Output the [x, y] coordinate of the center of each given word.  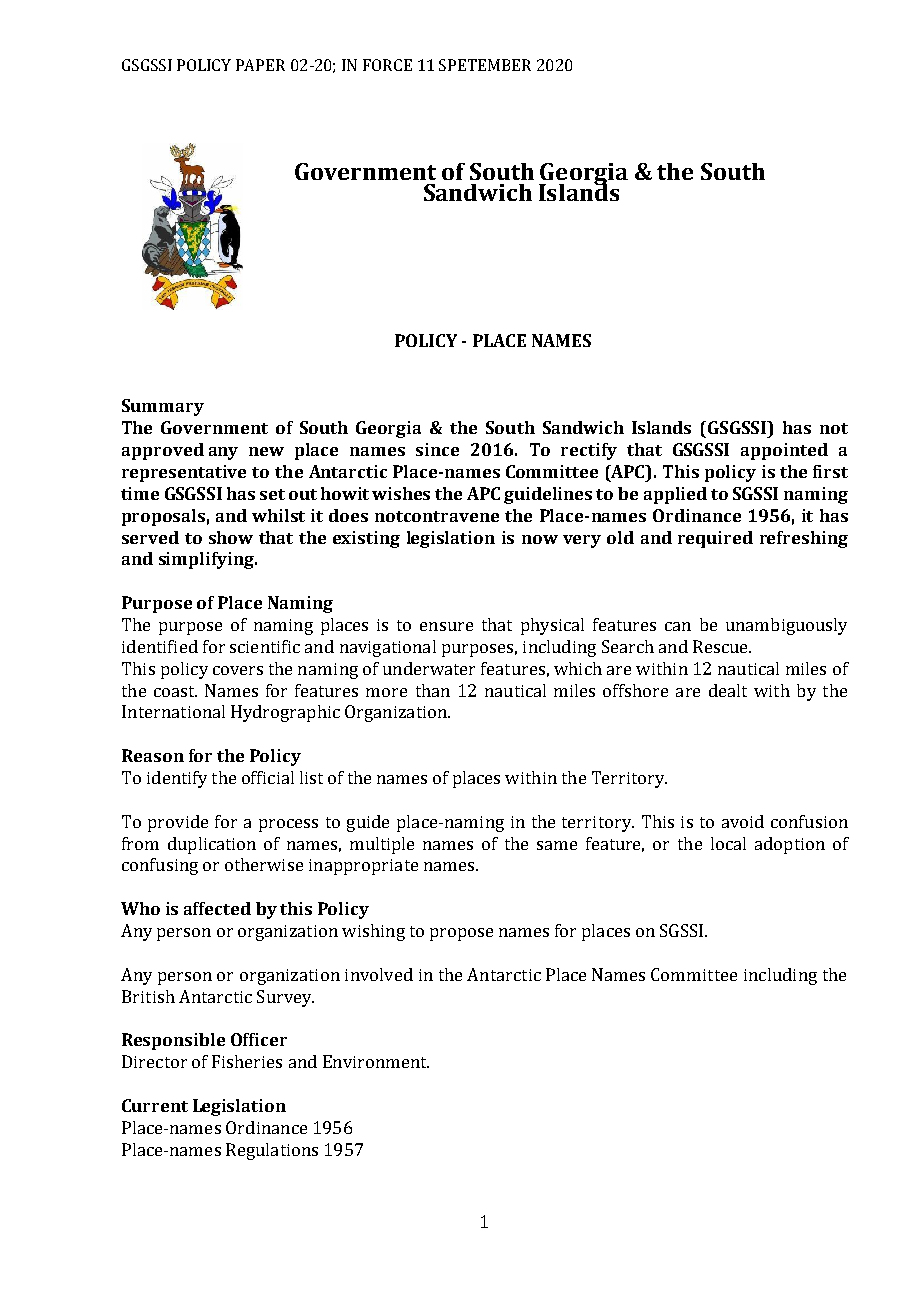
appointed [784, 451]
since [437, 449]
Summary [163, 407]
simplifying [207, 560]
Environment [376, 1061]
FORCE [387, 65]
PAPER [260, 65]
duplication [212, 845]
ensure [446, 626]
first [830, 471]
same [557, 845]
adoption [790, 845]
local [728, 843]
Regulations [272, 1151]
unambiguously [786, 626]
